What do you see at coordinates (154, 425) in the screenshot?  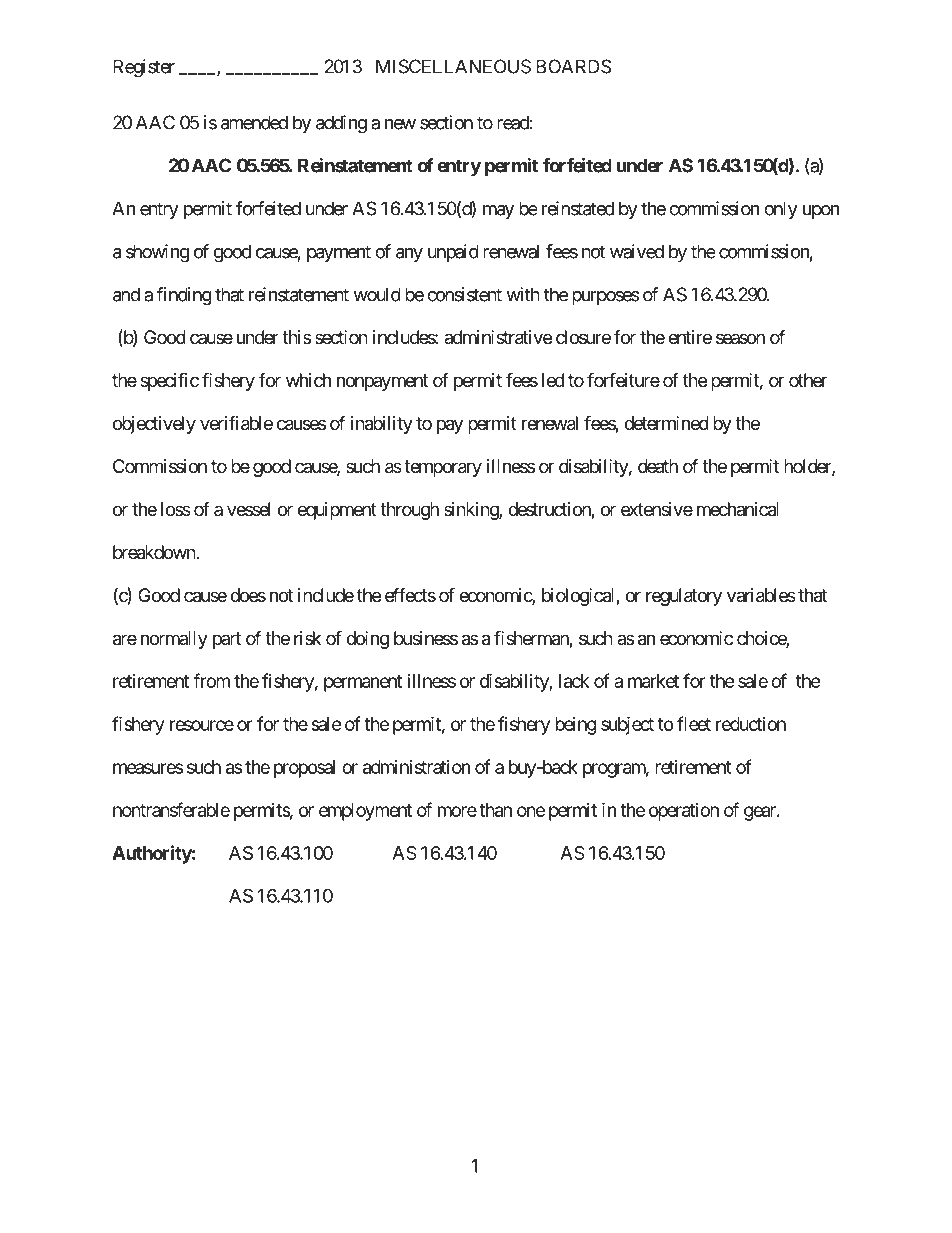 I see `objectively` at bounding box center [154, 425].
